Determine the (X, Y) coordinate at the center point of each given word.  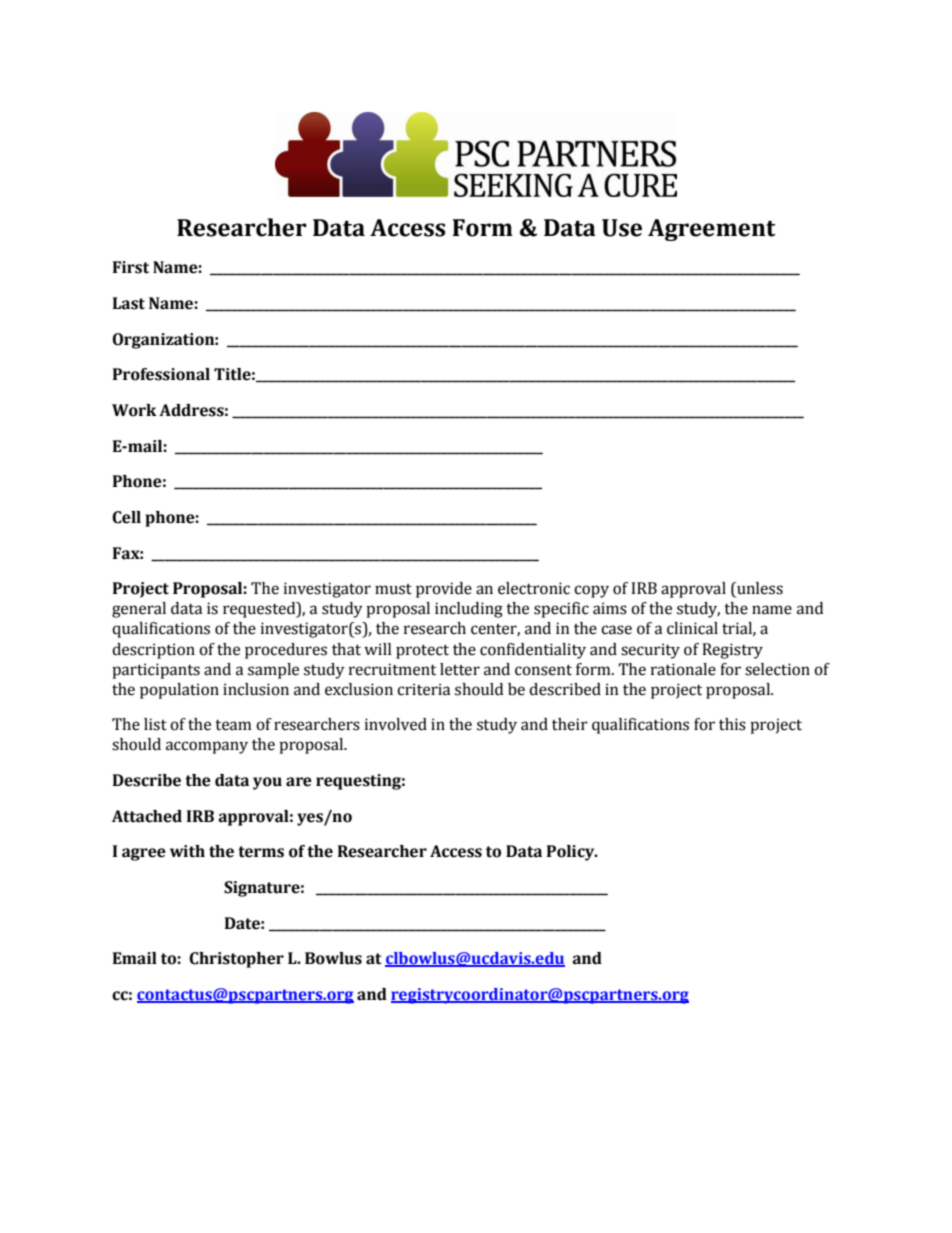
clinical (692, 628)
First (131, 267)
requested (260, 610)
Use (622, 228)
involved (396, 724)
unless (759, 589)
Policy (572, 853)
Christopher (236, 960)
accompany (207, 747)
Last (129, 303)
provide (444, 590)
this (732, 724)
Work (134, 410)
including (469, 610)
